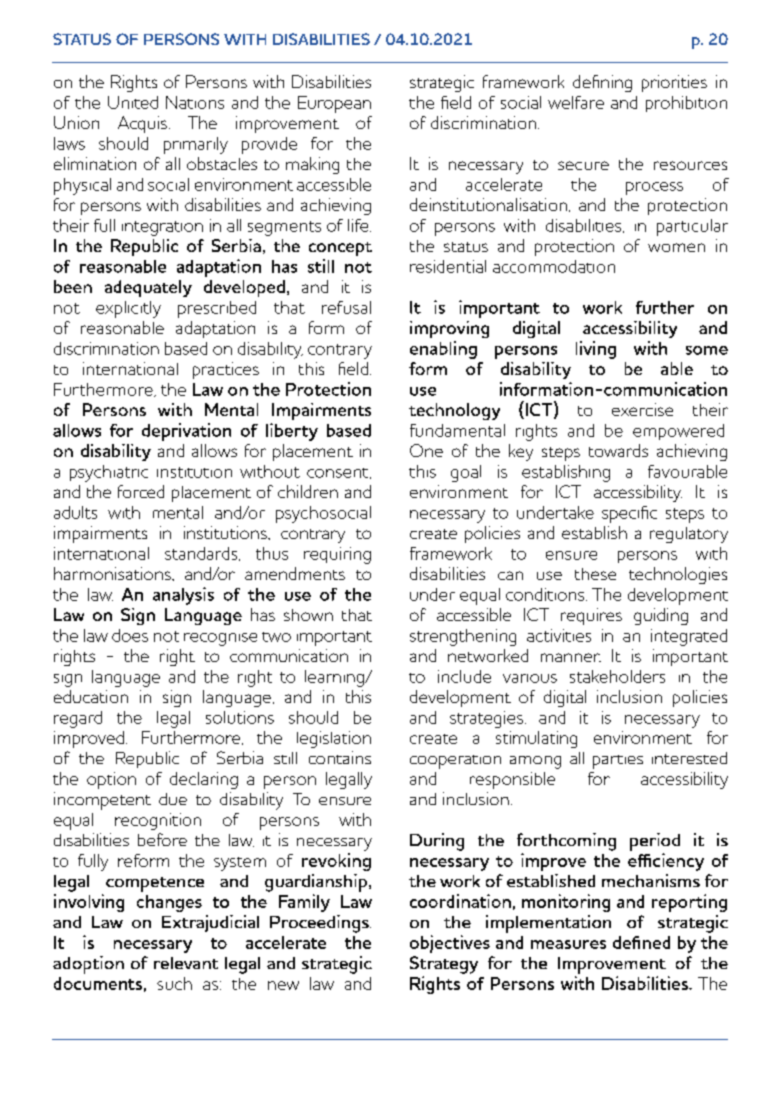 The width and height of the screenshot is (781, 1109). What do you see at coordinates (641, 942) in the screenshot?
I see `defined` at bounding box center [641, 942].
